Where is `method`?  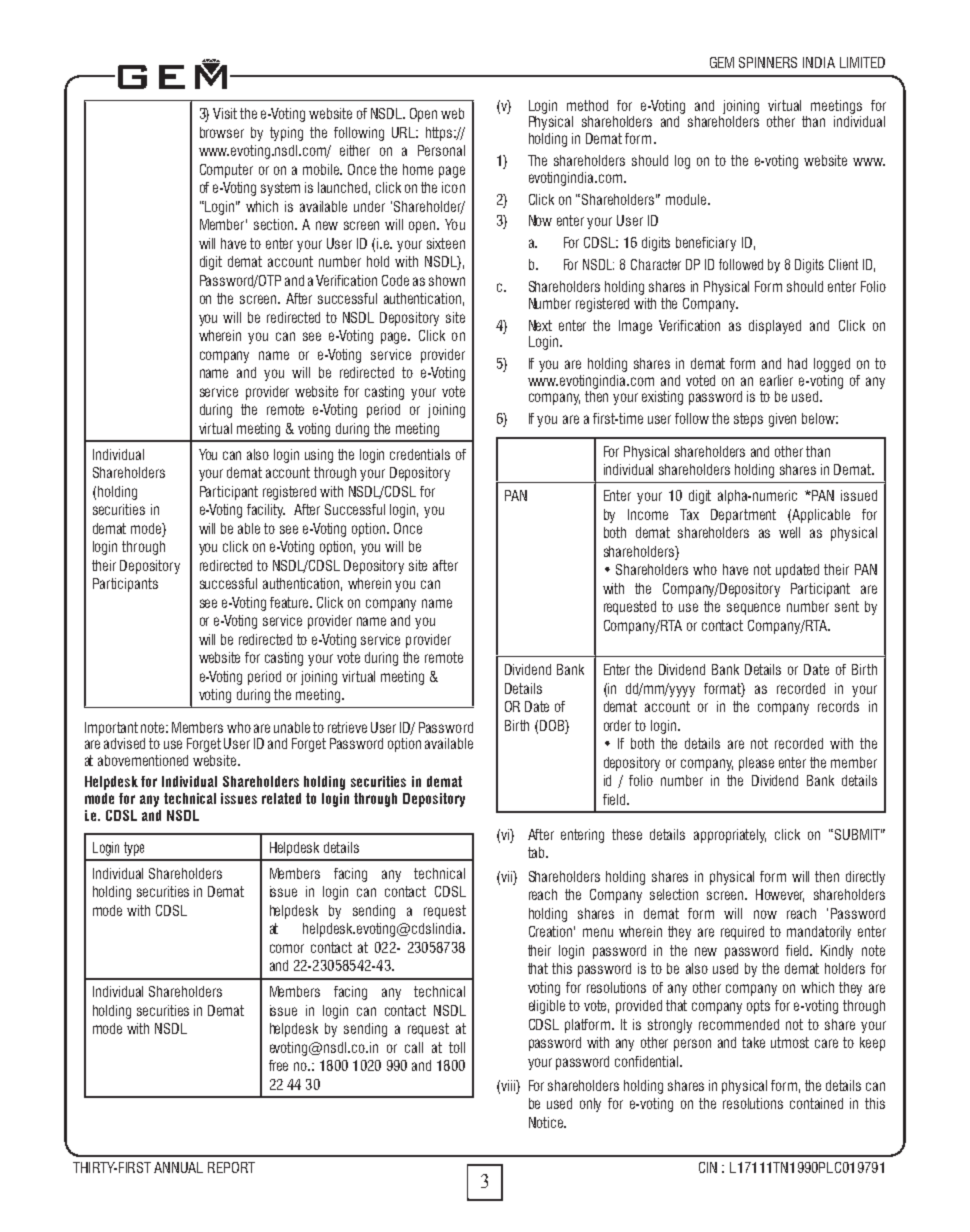
method is located at coordinates (587, 105).
